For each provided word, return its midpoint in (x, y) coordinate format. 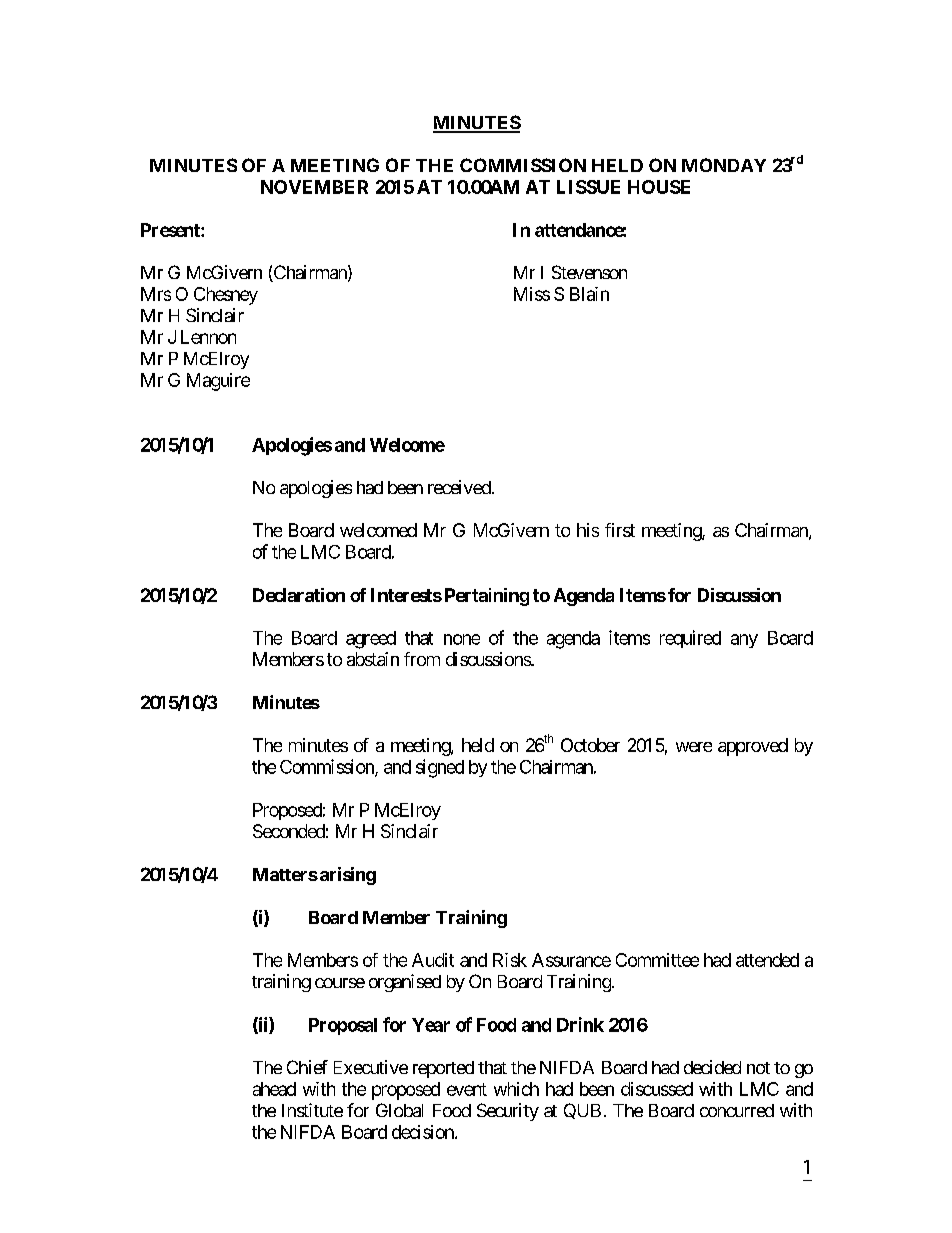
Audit (433, 960)
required (690, 639)
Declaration (299, 595)
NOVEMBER (314, 187)
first (620, 530)
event (467, 1089)
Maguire (218, 382)
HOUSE (659, 187)
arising (348, 876)
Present (171, 230)
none (462, 639)
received (459, 487)
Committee (657, 960)
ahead (274, 1089)
